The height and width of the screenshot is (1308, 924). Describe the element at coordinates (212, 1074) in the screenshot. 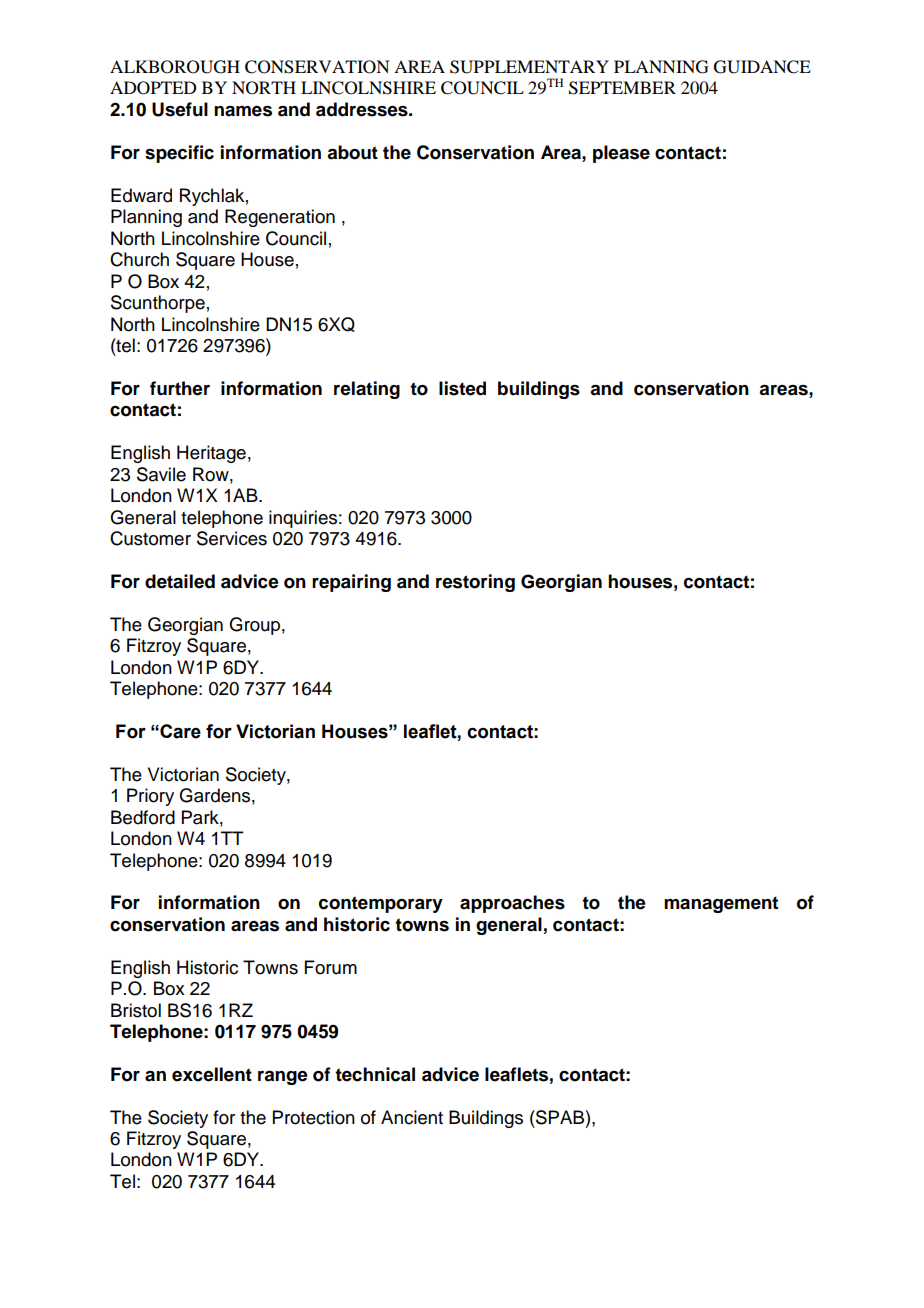

I see `excellent` at that location.
